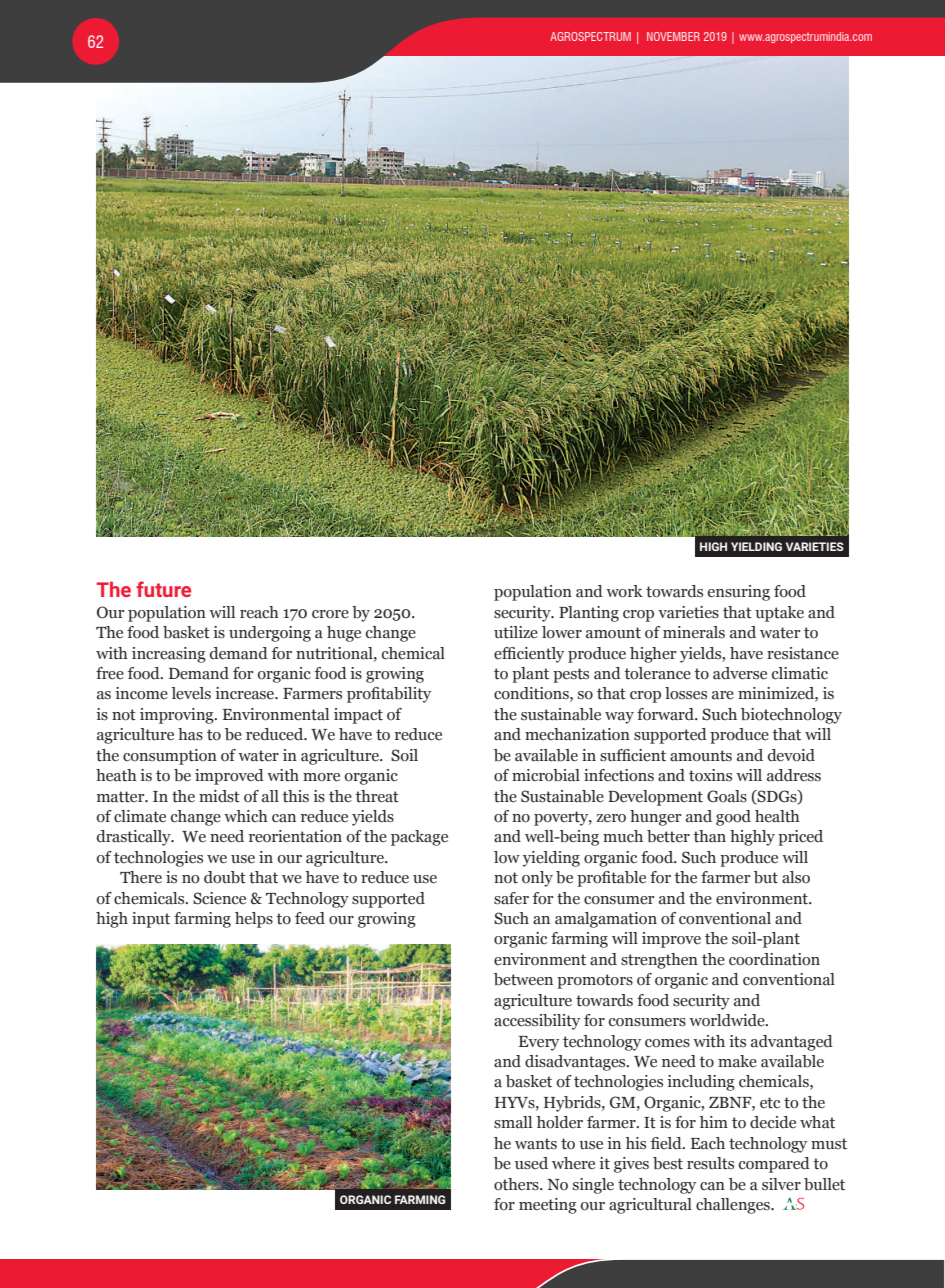 The height and width of the screenshot is (1288, 945). Describe the element at coordinates (766, 877) in the screenshot. I see `but` at that location.
